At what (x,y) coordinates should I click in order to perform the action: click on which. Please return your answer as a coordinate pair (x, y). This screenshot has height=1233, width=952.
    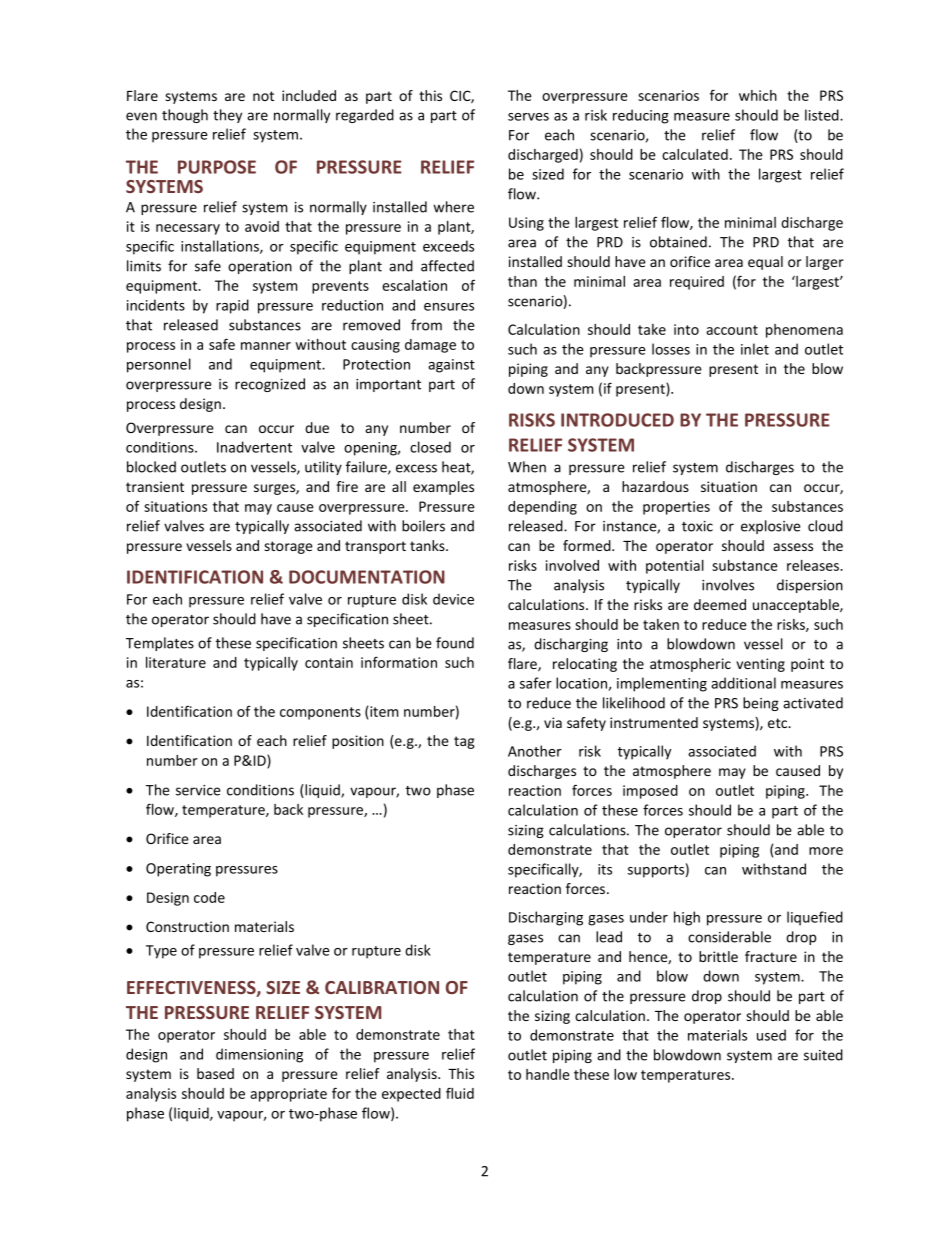
    Looking at the image, I should click on (758, 95).
